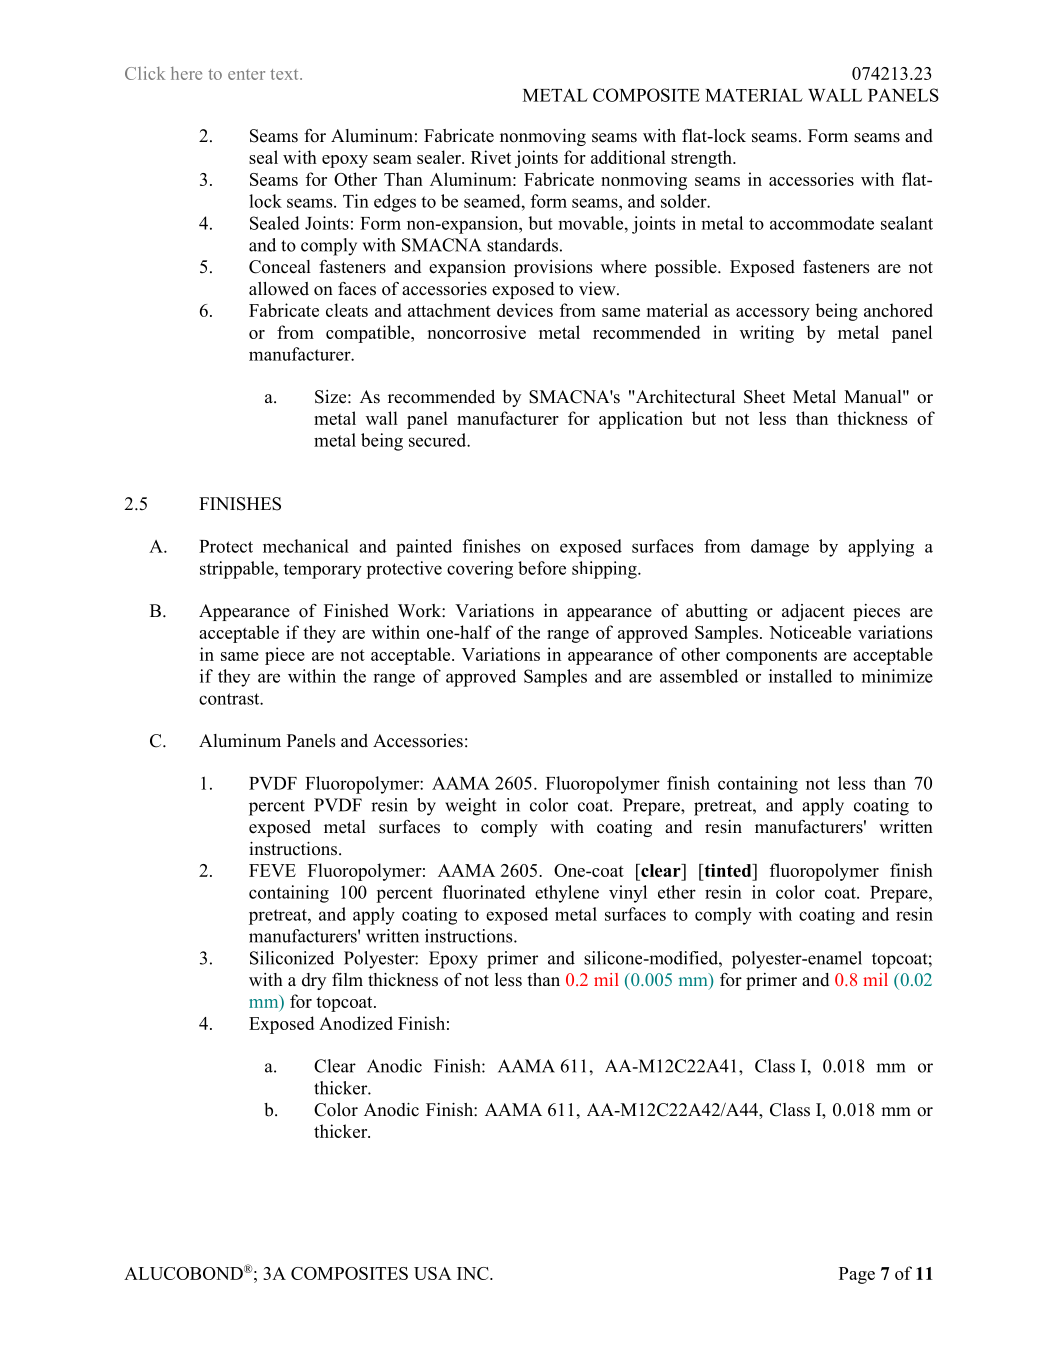 The height and width of the page is (1368, 1057). Describe the element at coordinates (314, 981) in the page. I see `dry` at that location.
